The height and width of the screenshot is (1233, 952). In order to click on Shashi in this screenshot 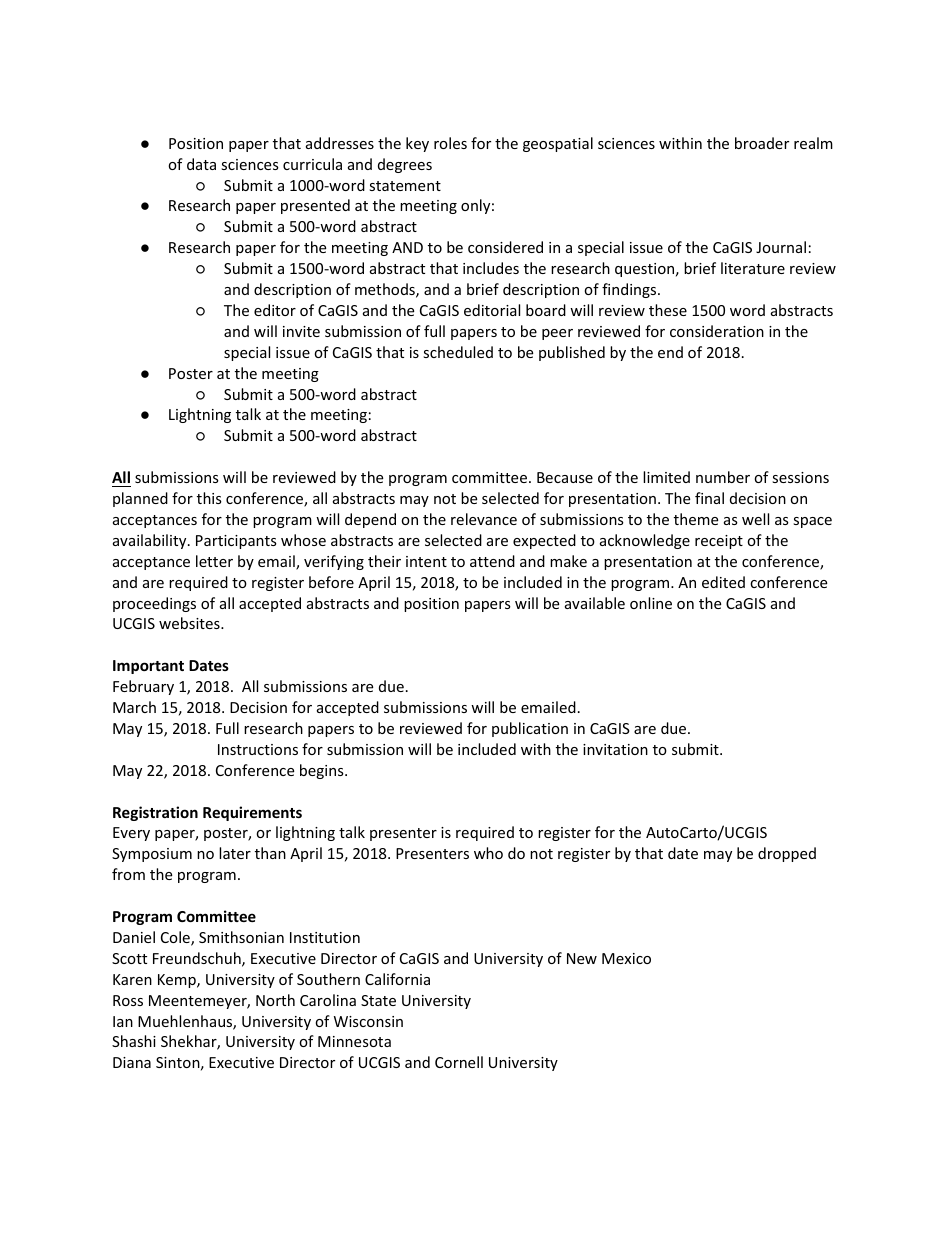, I will do `click(134, 1041)`.
